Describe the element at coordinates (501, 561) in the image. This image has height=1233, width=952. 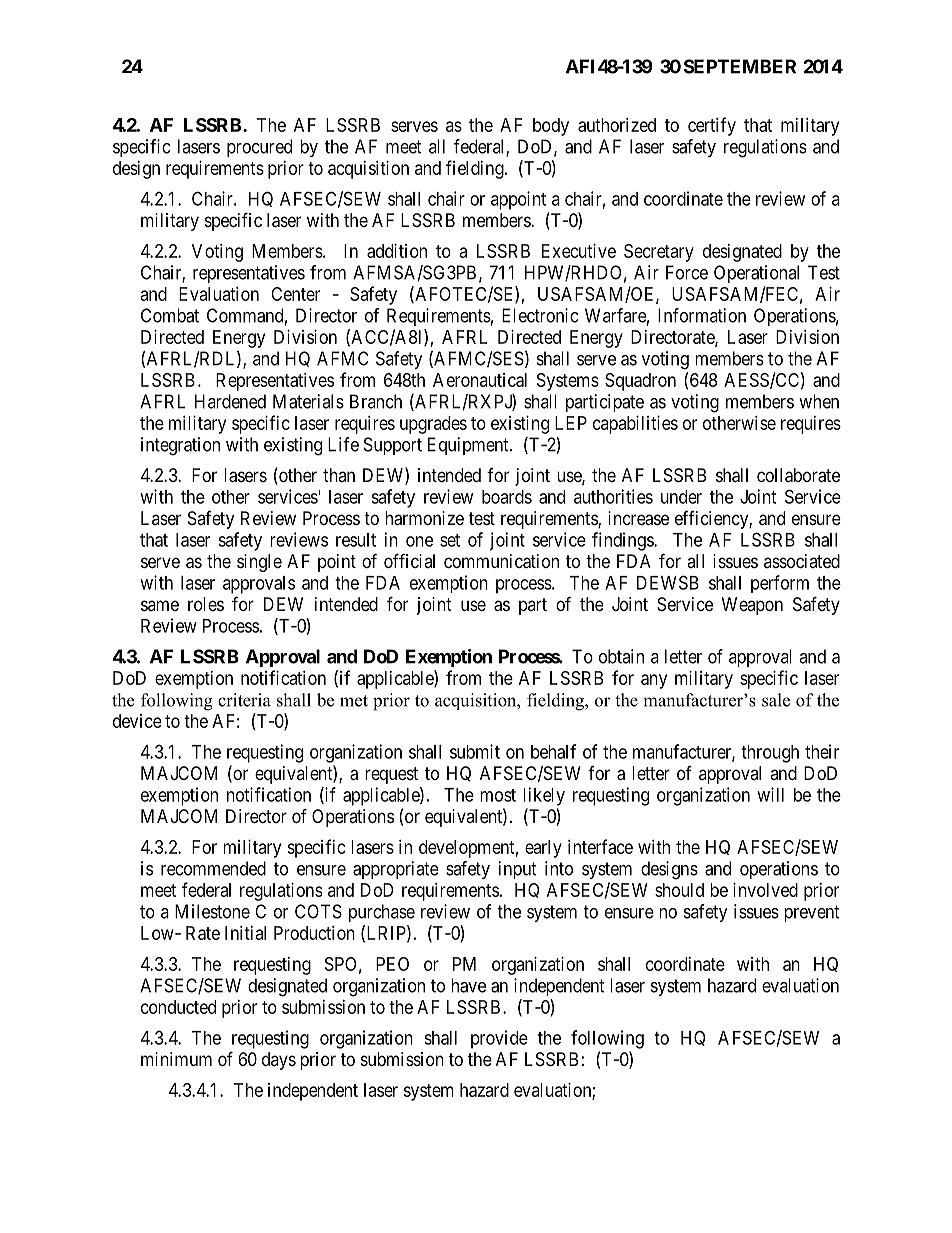
I see `communication` at that location.
